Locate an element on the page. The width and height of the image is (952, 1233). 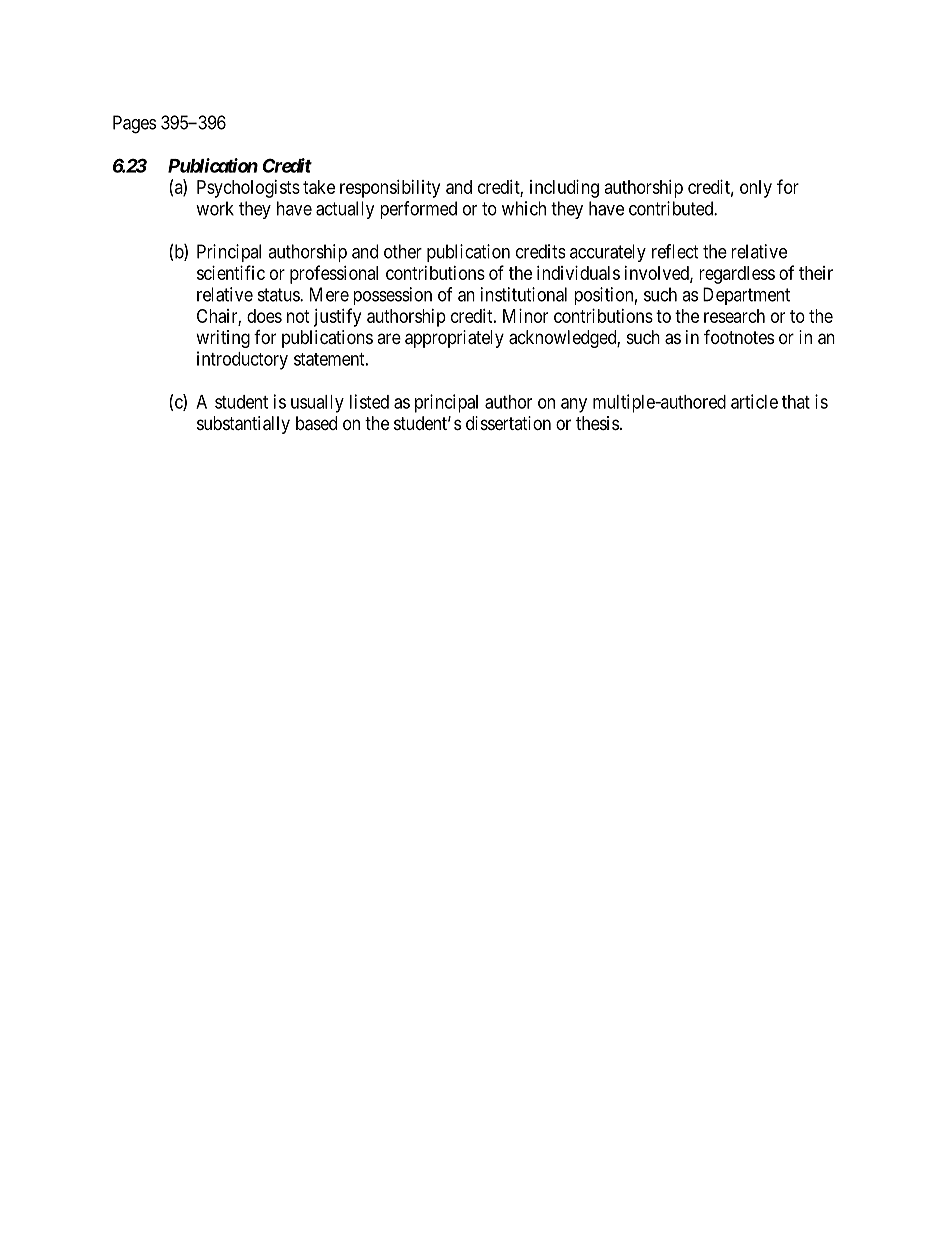
dissertation is located at coordinates (508, 423).
